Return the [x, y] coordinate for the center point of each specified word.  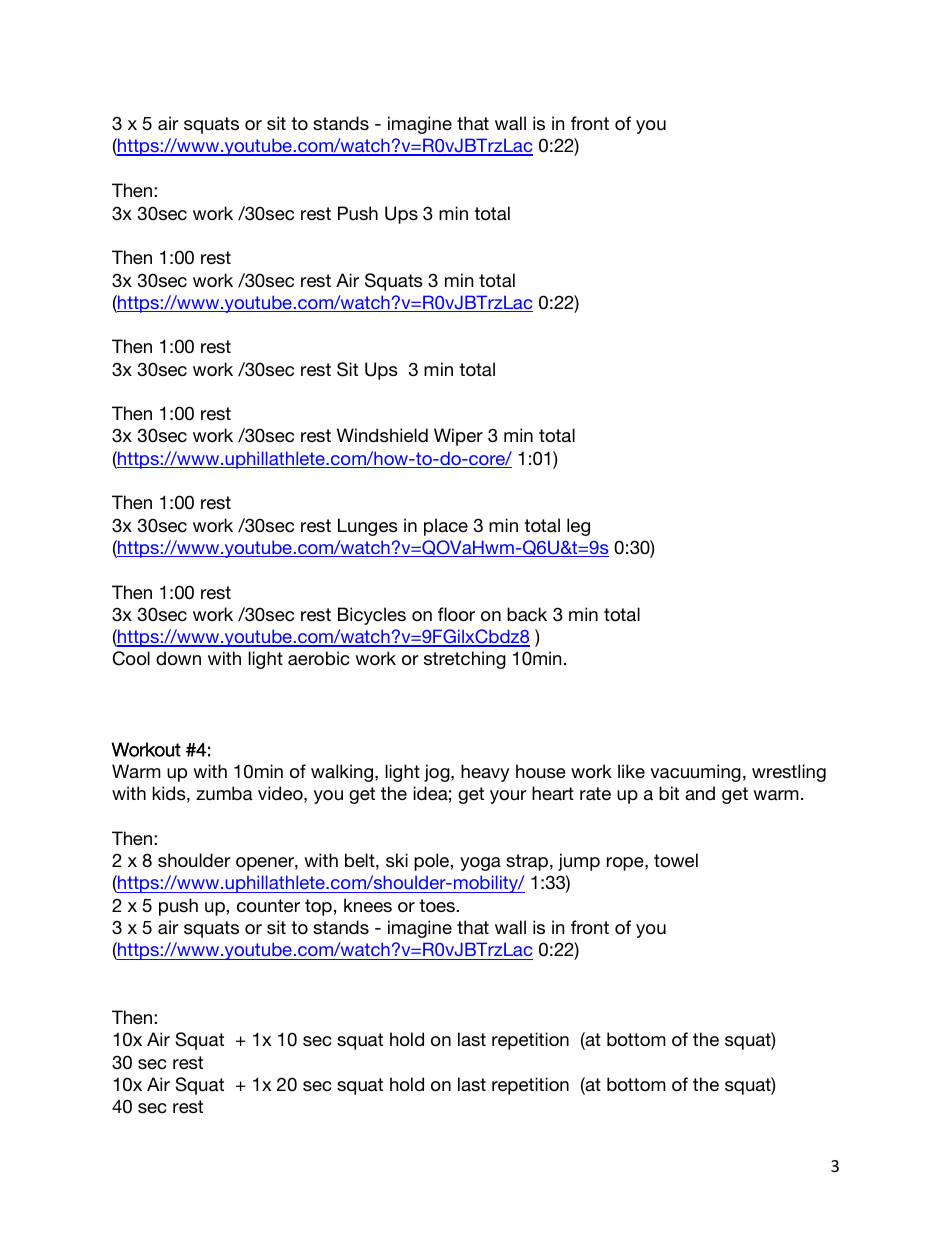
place [446, 527]
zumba [224, 793]
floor [456, 614]
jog [438, 773]
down [178, 658]
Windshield [382, 435]
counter [268, 905]
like [631, 771]
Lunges [368, 527]
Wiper [458, 437]
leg [578, 527]
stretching [465, 660]
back [527, 614]
